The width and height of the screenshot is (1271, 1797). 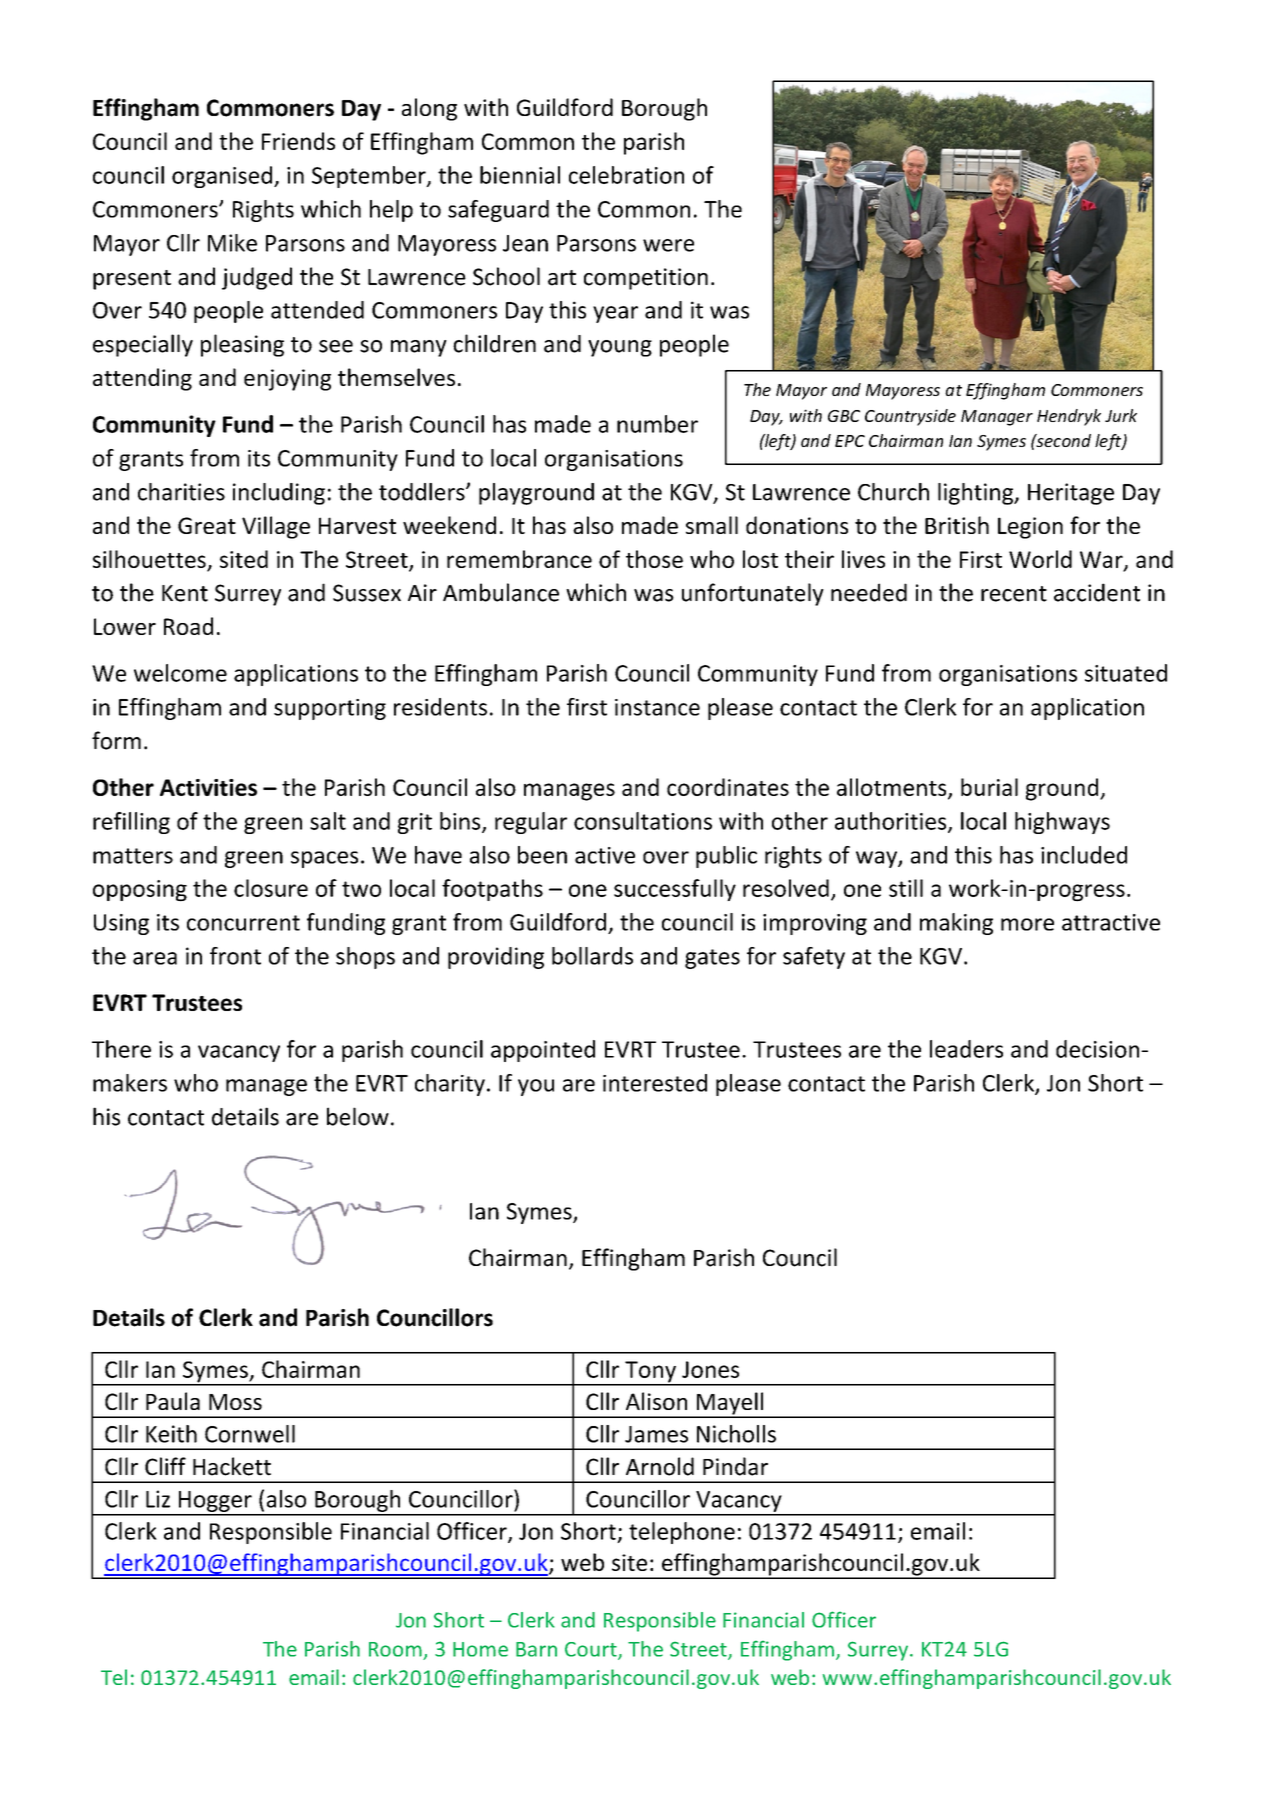 What do you see at coordinates (626, 175) in the screenshot?
I see `celebration` at bounding box center [626, 175].
